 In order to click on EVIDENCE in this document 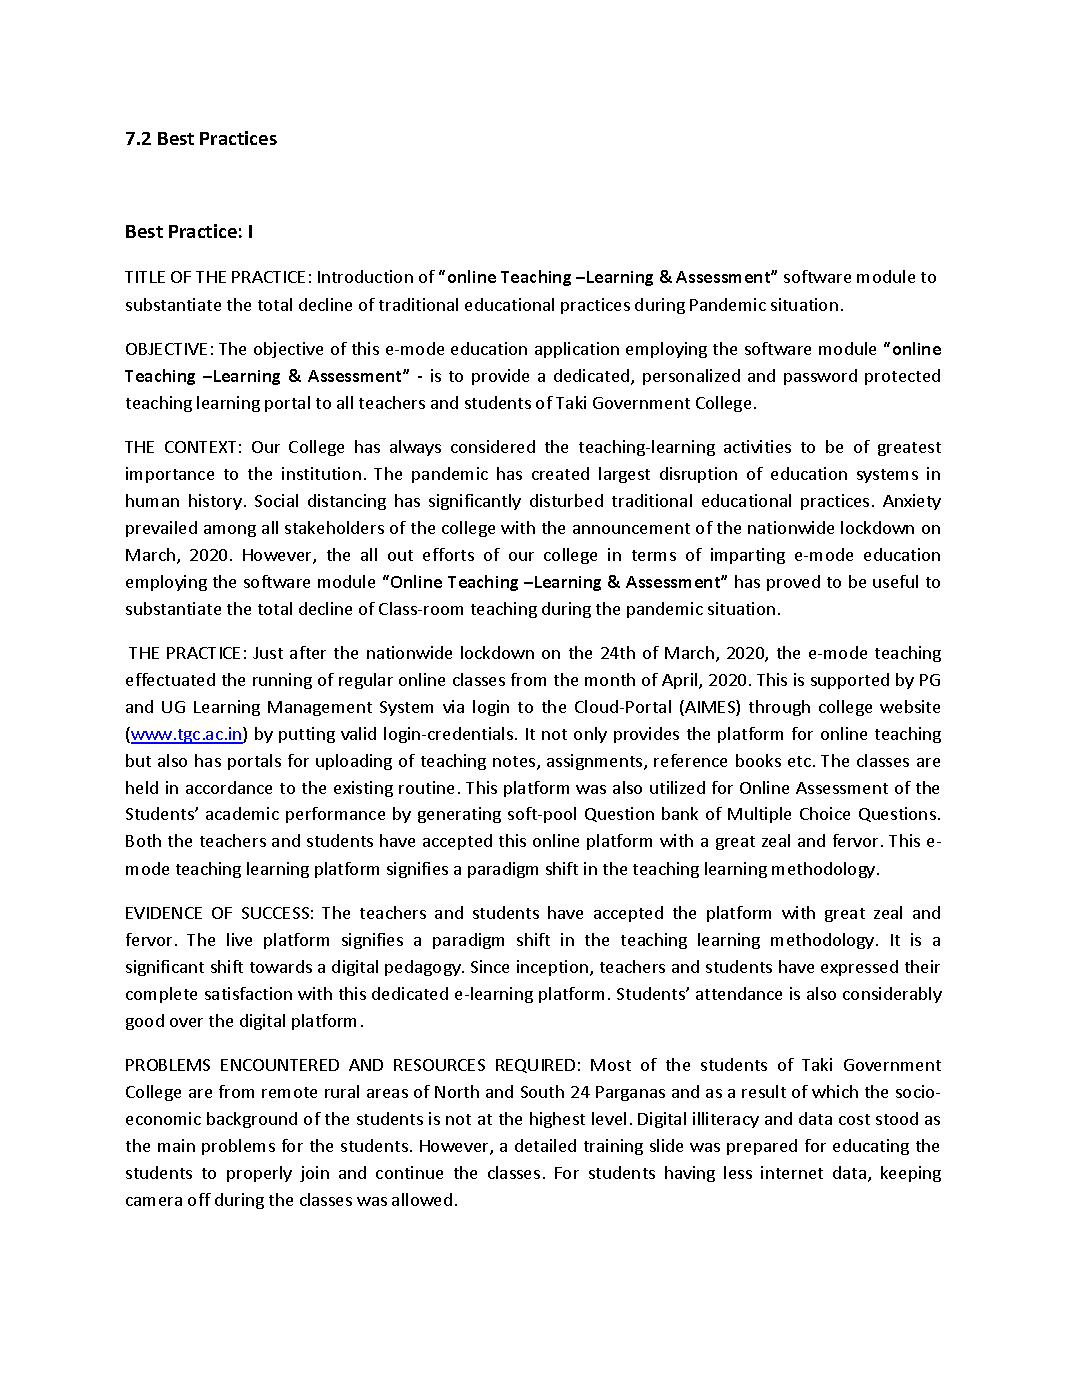, I will do `click(164, 913)`.
